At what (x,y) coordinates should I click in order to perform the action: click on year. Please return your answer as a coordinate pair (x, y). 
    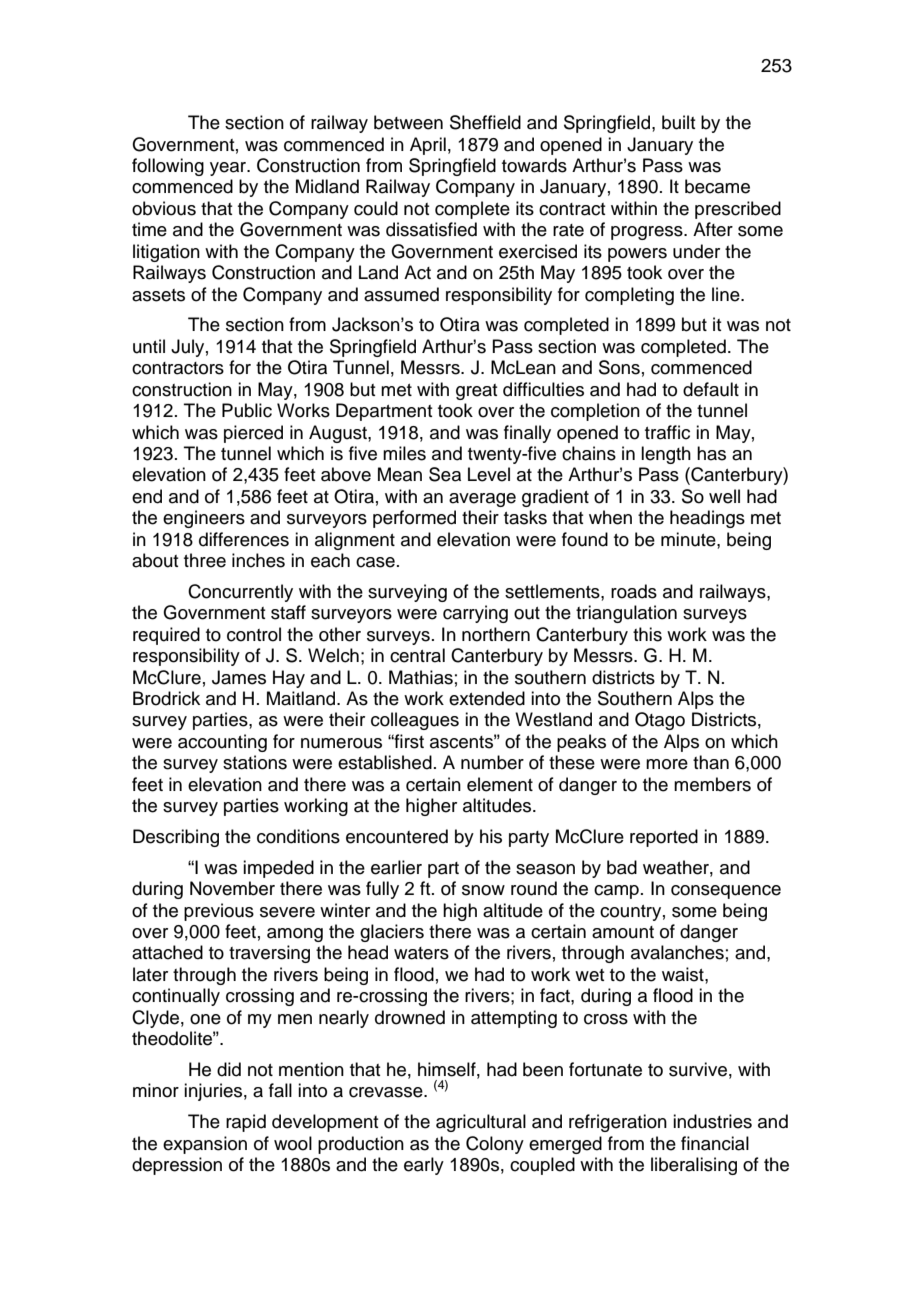
    Looking at the image, I should click on (229, 169).
